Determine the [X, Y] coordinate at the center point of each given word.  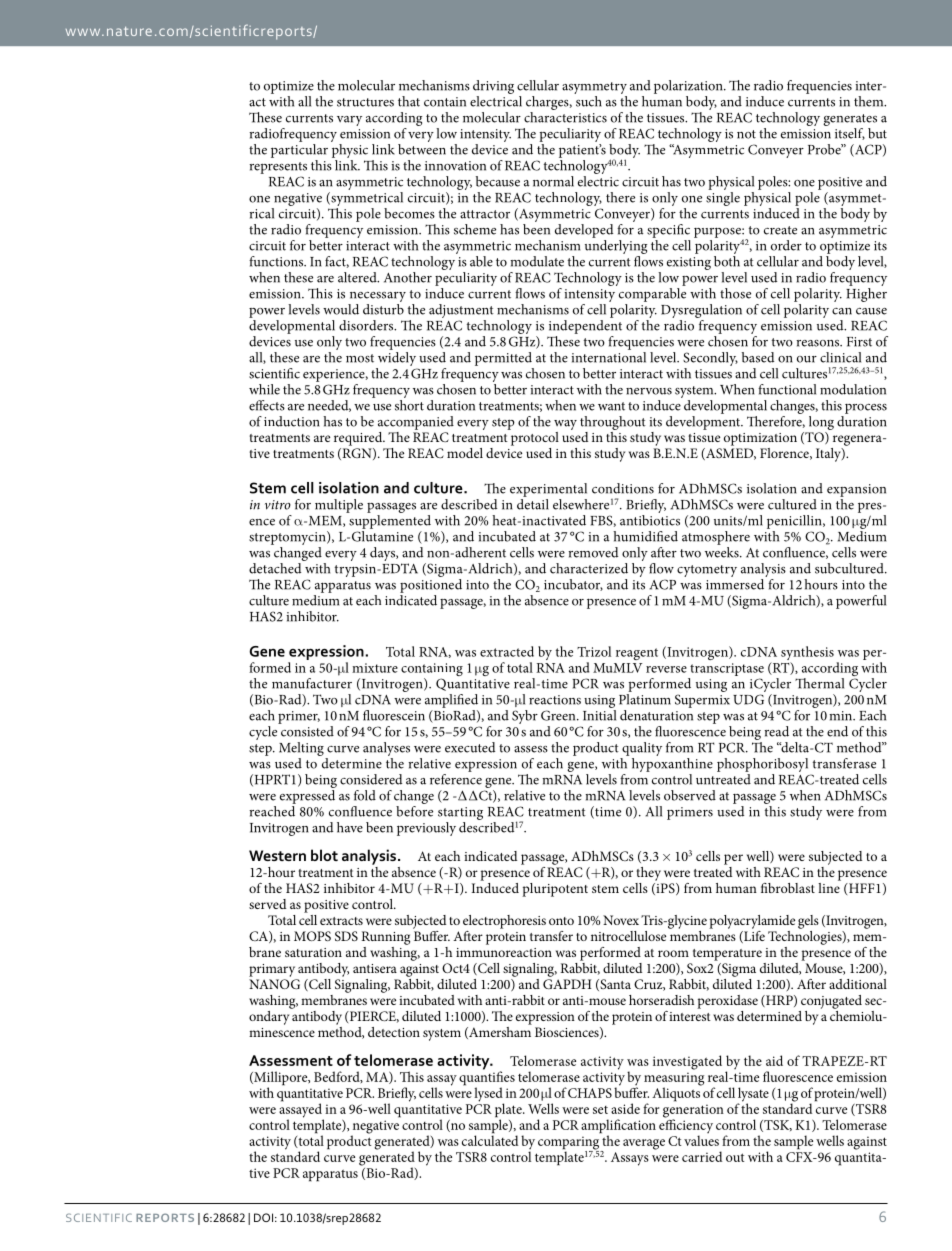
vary [349, 121]
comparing [569, 1144]
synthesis [807, 654]
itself [850, 134]
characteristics [565, 117]
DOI [263, 1217]
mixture [375, 668]
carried [702, 1156]
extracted [507, 651]
